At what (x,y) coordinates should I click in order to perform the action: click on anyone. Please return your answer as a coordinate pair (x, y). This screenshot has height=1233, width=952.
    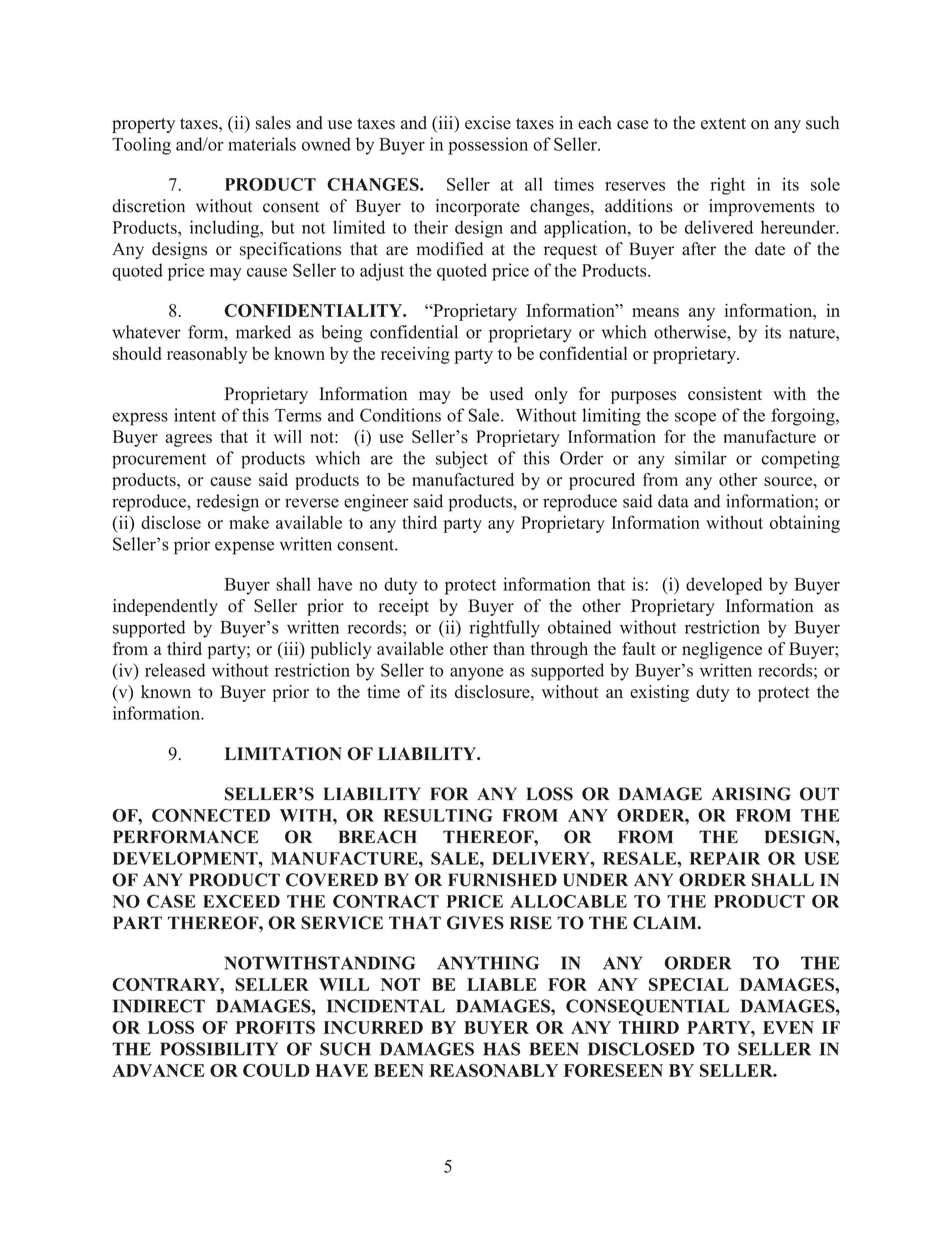
    Looking at the image, I should click on (477, 674).
